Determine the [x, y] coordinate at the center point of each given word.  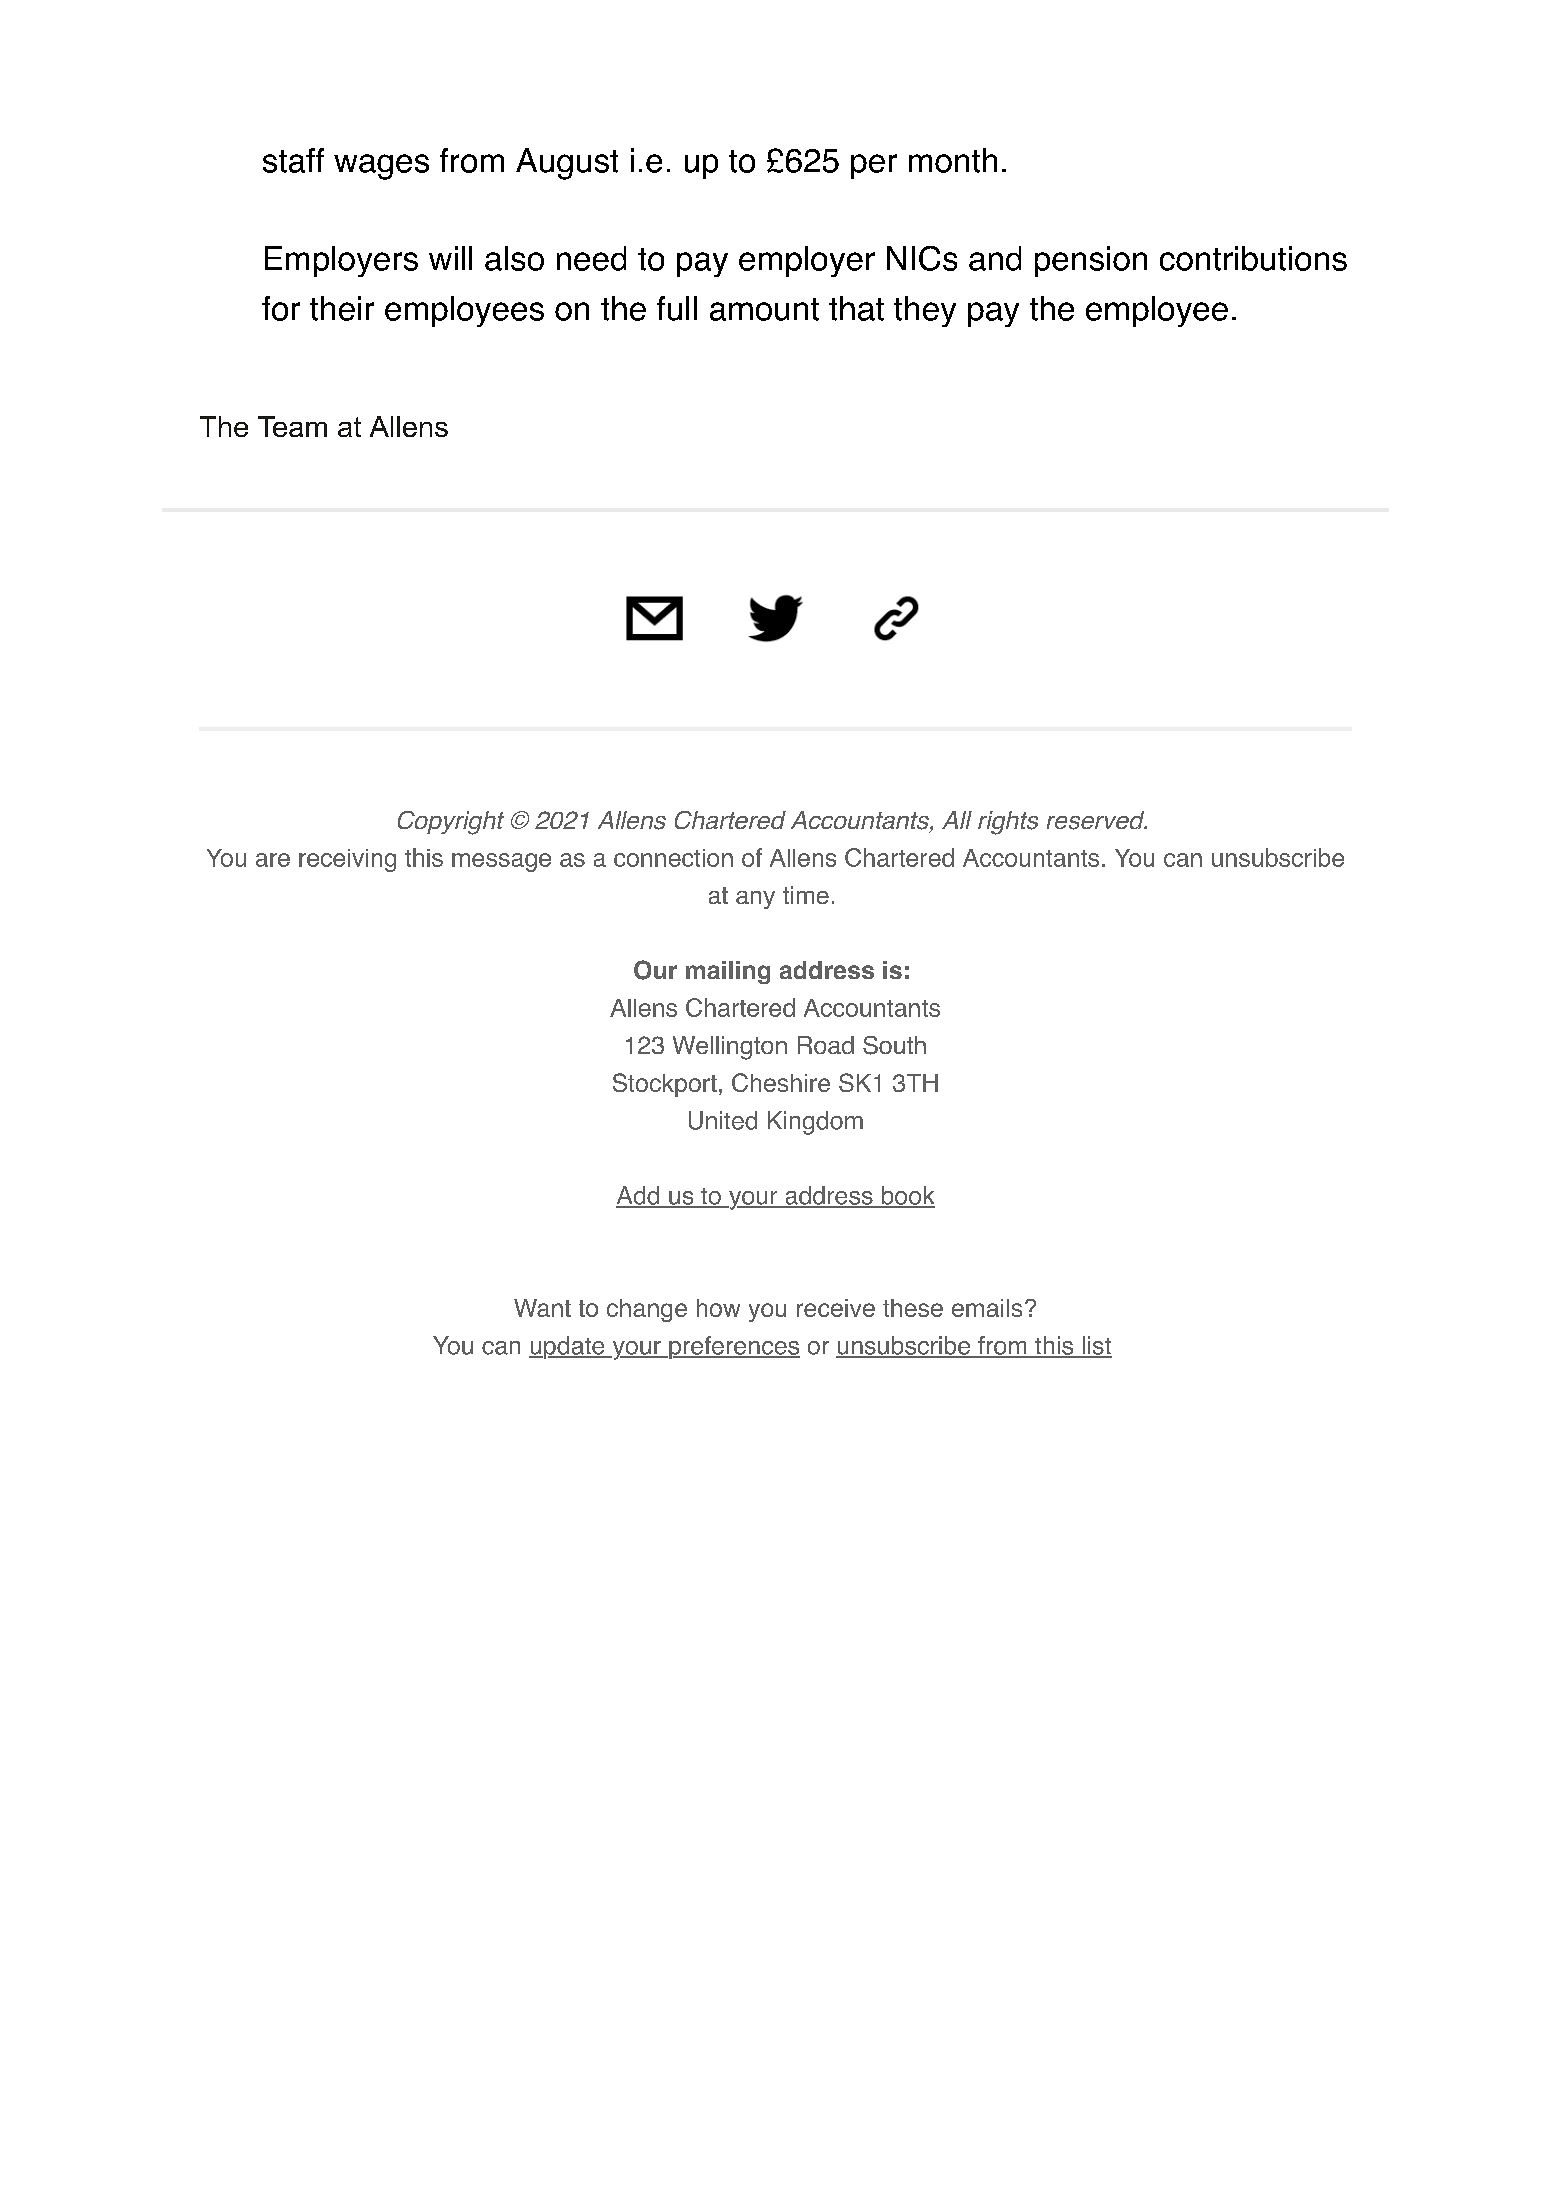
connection [673, 858]
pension [1091, 261]
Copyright [451, 823]
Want [542, 1308]
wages [381, 167]
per [874, 166]
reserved [1097, 820]
